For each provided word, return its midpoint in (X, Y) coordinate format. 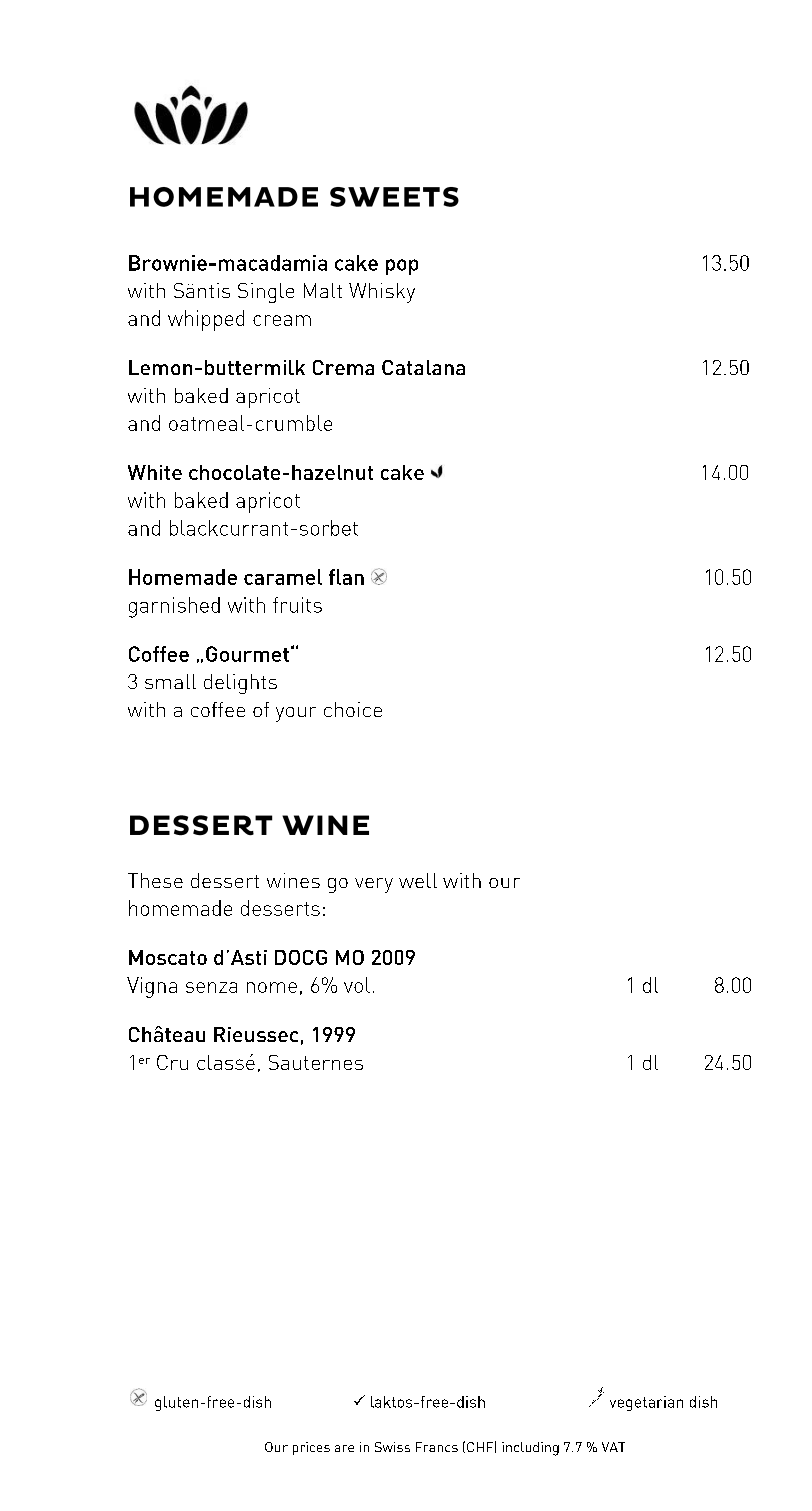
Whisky (382, 293)
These (155, 880)
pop (402, 267)
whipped (206, 320)
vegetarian (646, 1403)
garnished (174, 607)
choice (353, 709)
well (418, 880)
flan (346, 577)
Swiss (392, 1447)
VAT (613, 1447)
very (374, 885)
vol (357, 985)
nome (272, 987)
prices (311, 1448)
